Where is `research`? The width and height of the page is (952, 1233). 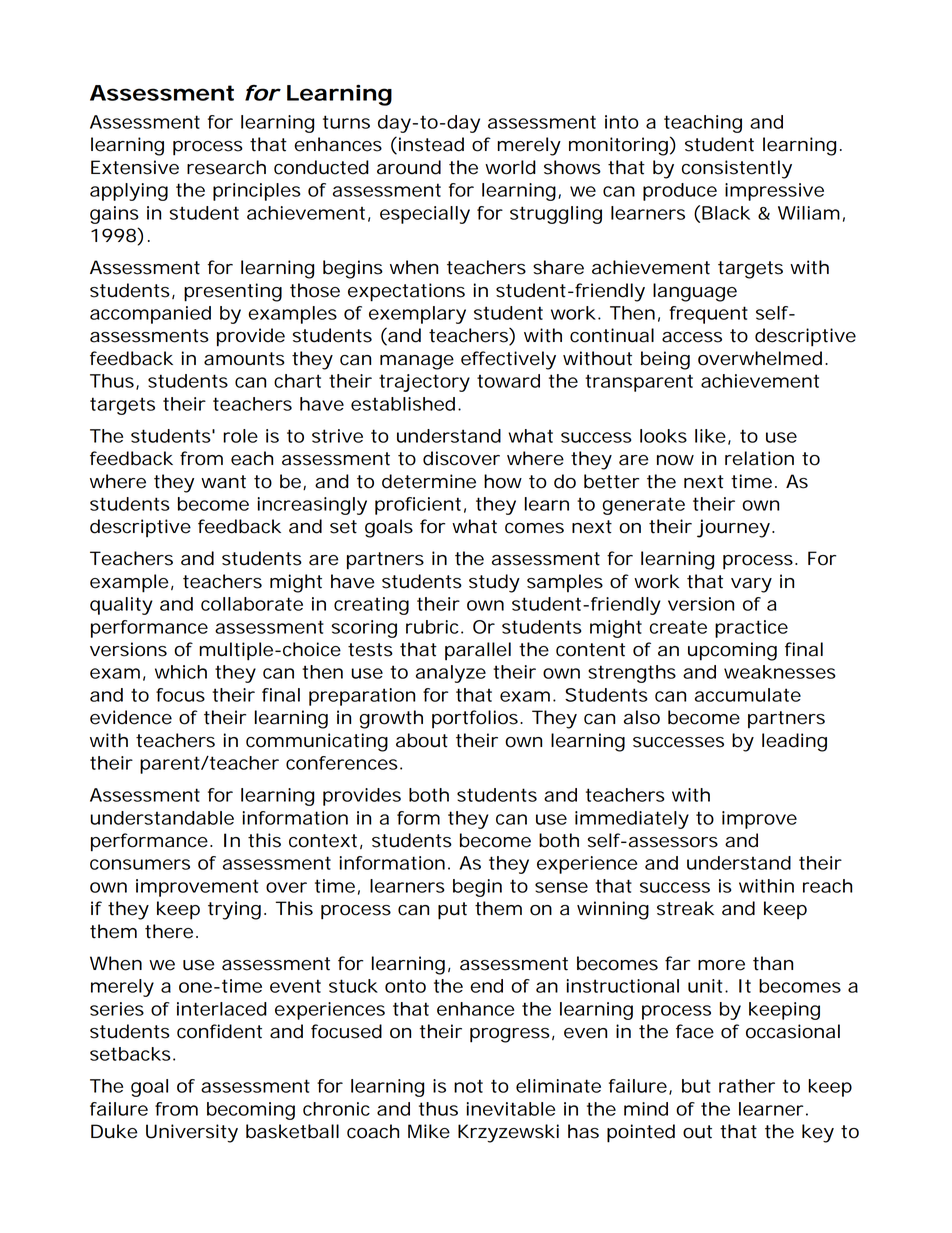 research is located at coordinates (226, 167).
